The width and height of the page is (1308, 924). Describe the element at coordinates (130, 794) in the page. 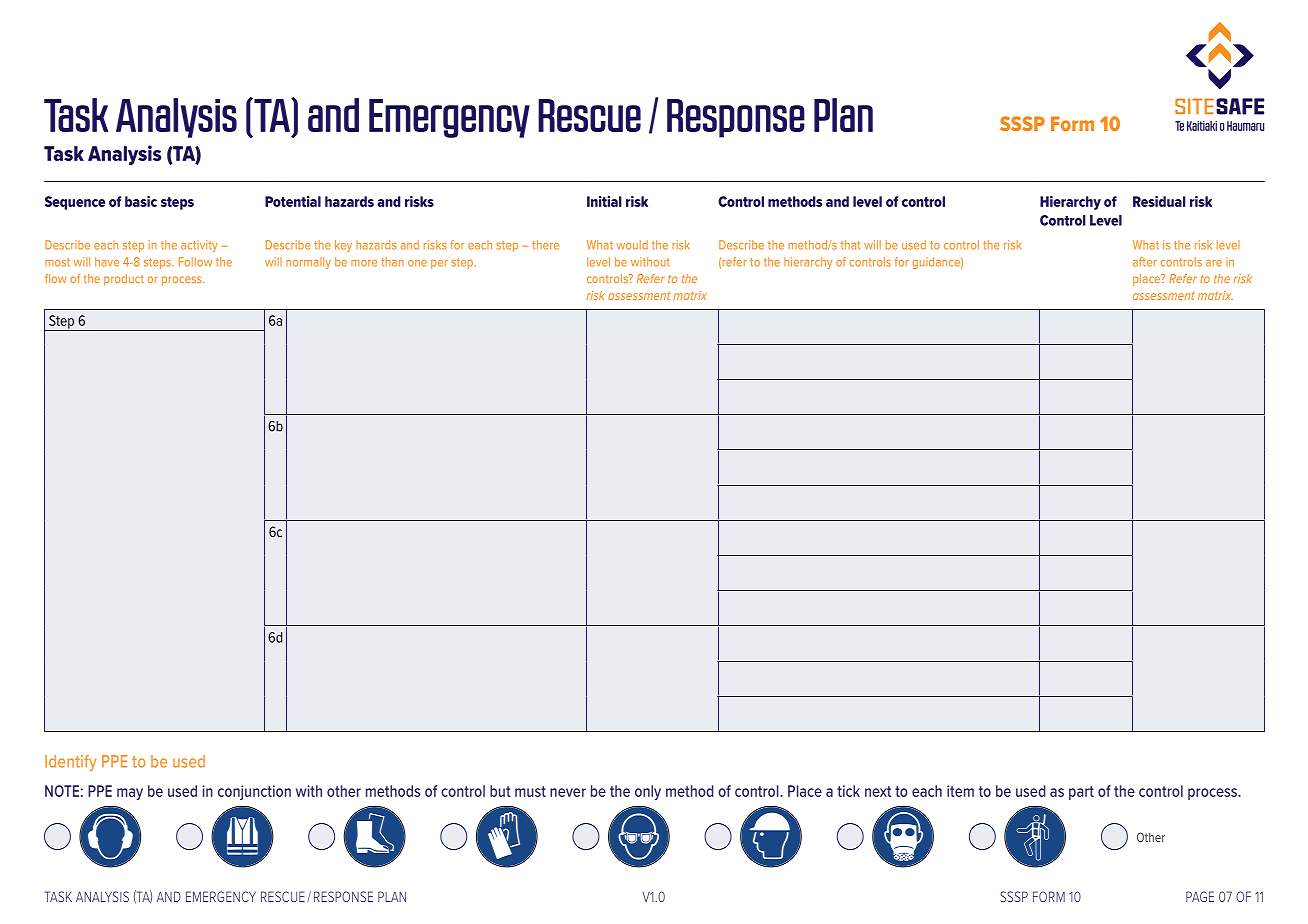

I see `may` at that location.
